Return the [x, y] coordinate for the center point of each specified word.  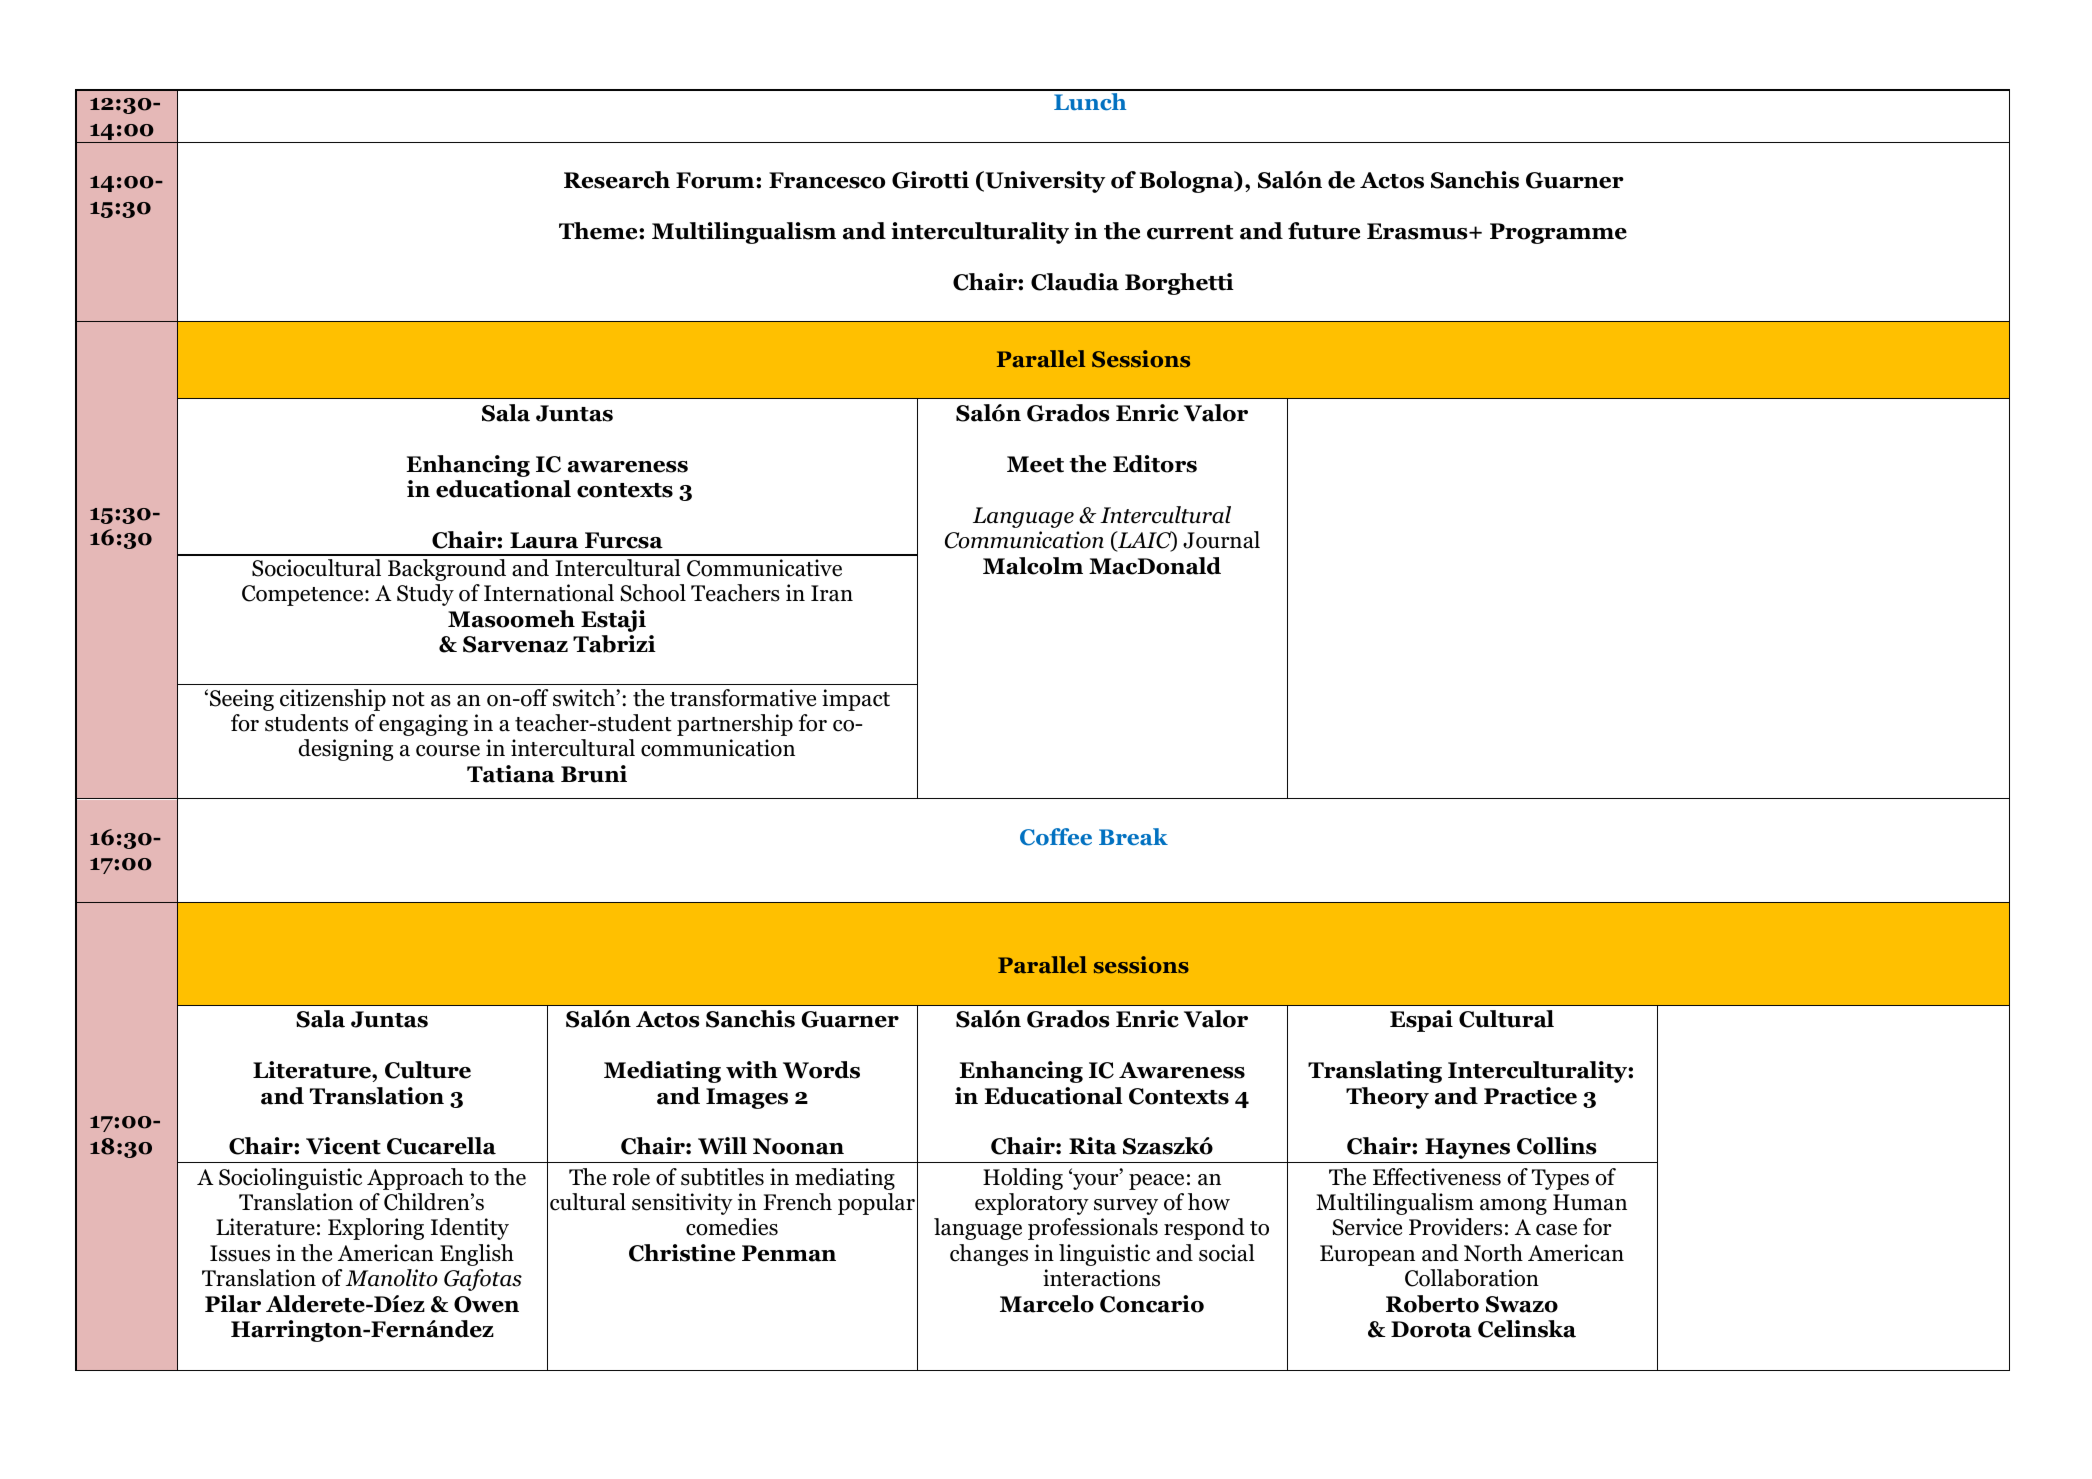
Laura [544, 540]
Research [617, 180]
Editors [1155, 464]
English [477, 1255]
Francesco [827, 180]
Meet [1035, 464]
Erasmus [1418, 231]
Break [1133, 837]
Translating [1375, 1072]
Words [821, 1070]
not [408, 699]
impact [856, 700]
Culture [428, 1070]
